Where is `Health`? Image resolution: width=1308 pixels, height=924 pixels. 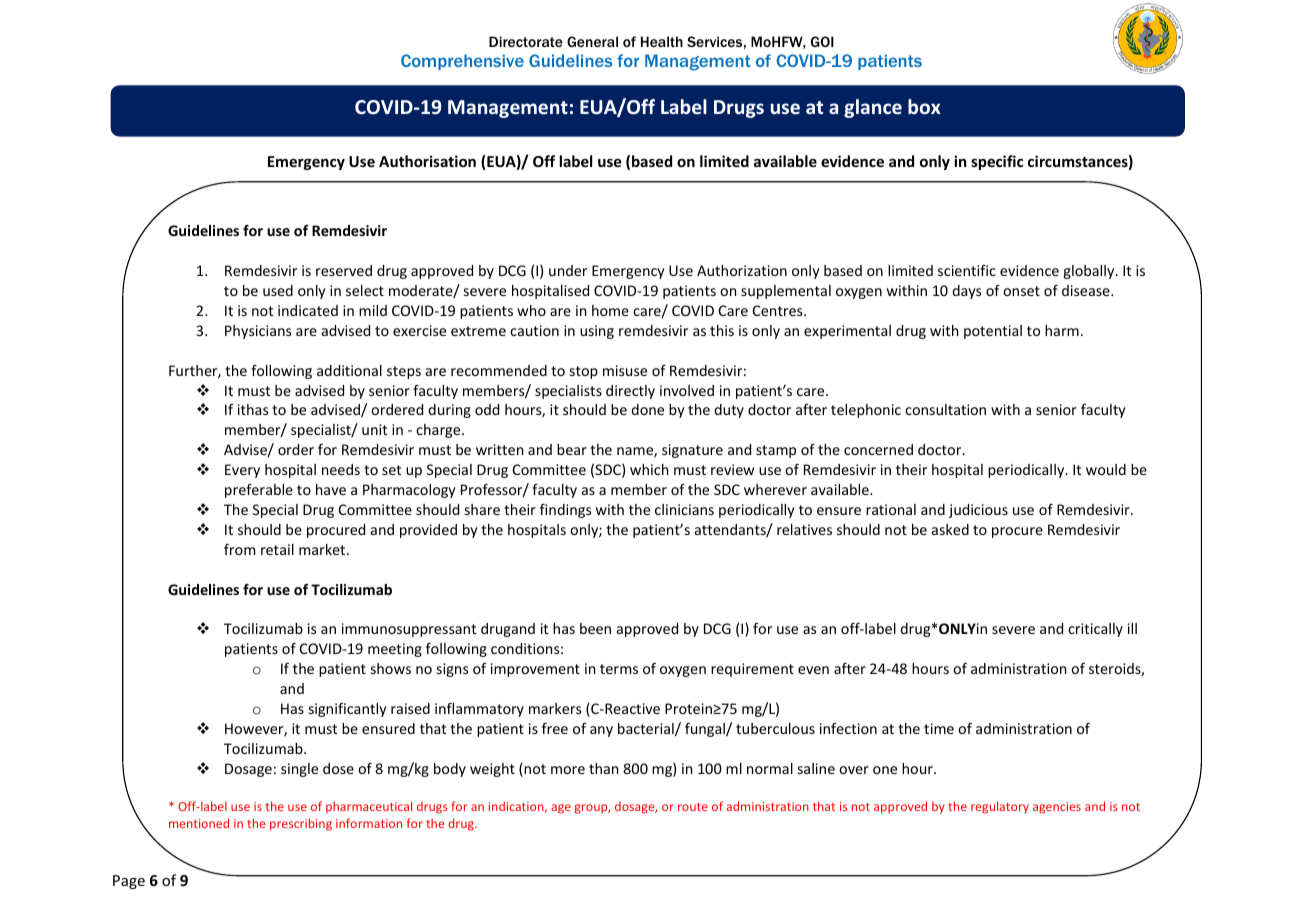
Health is located at coordinates (662, 41).
